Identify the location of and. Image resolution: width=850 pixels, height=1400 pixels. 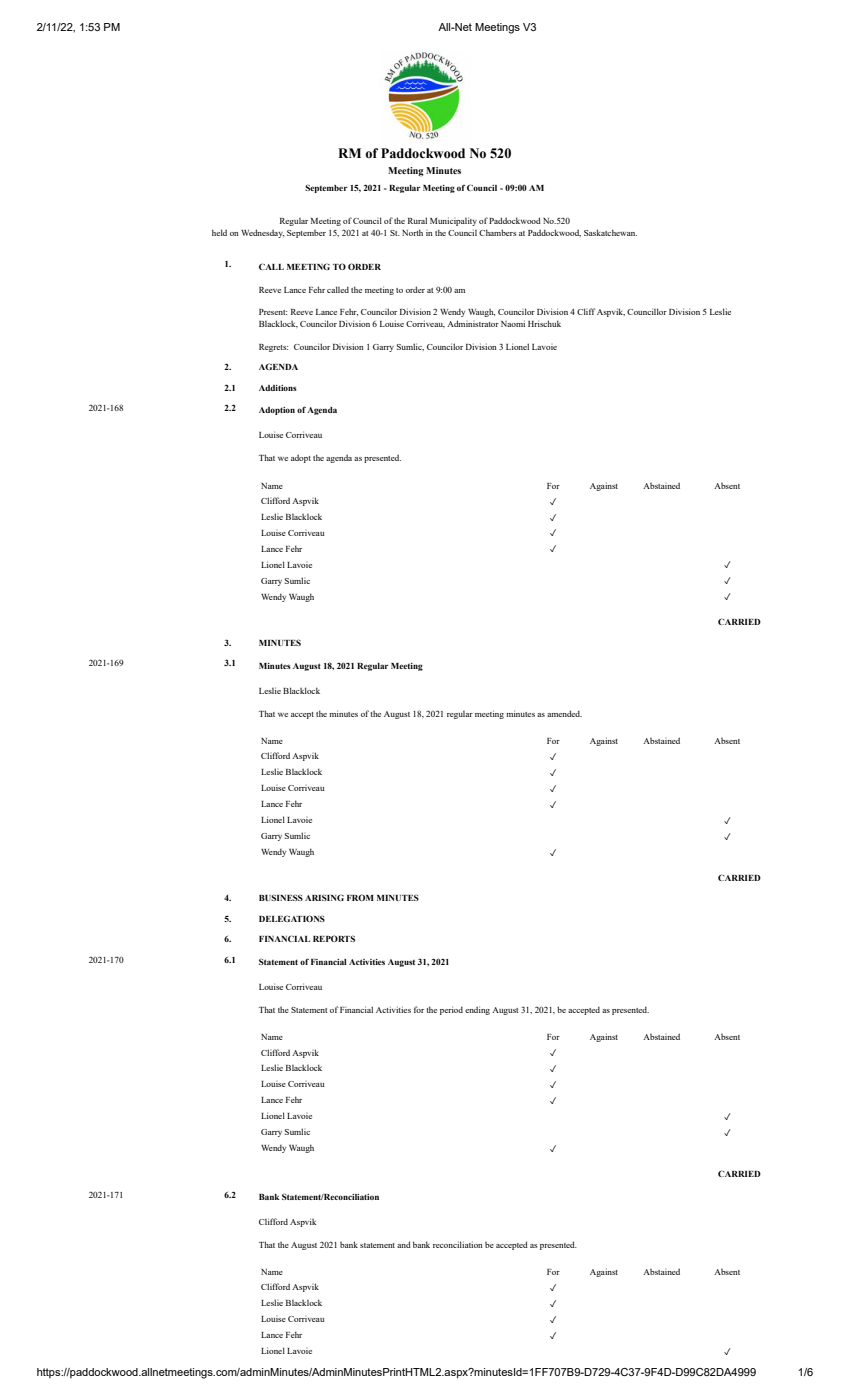
(404, 1244).
